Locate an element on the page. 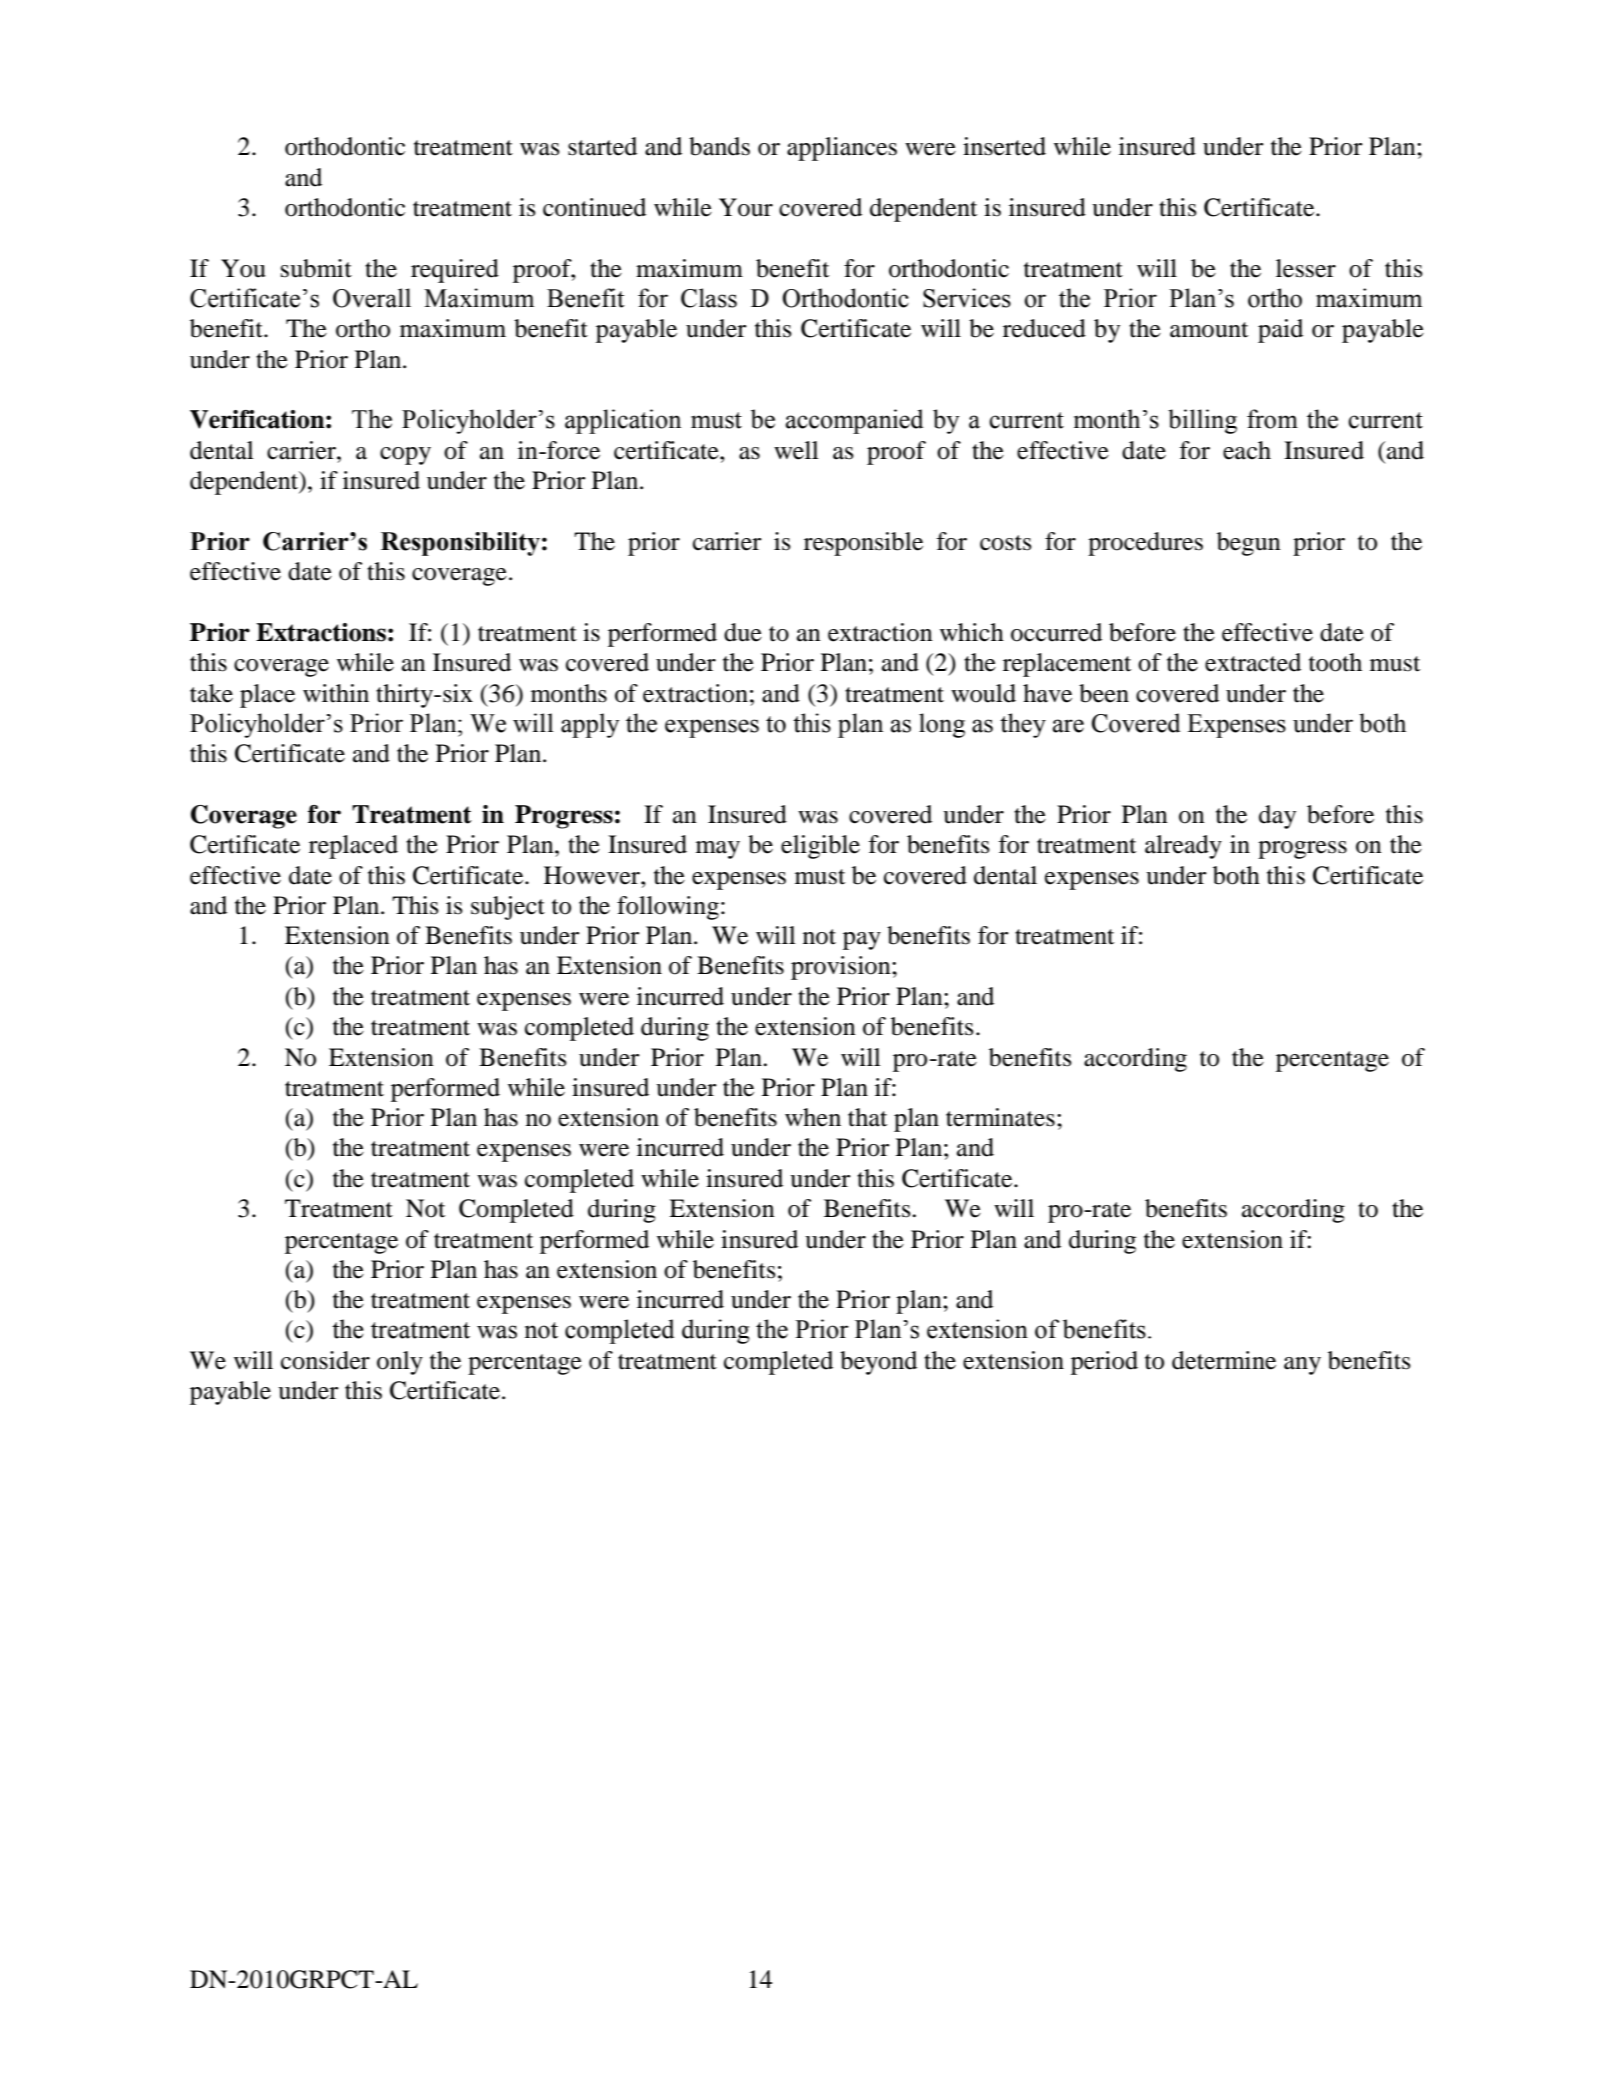 The image size is (1614, 2089). provision is located at coordinates (842, 968).
